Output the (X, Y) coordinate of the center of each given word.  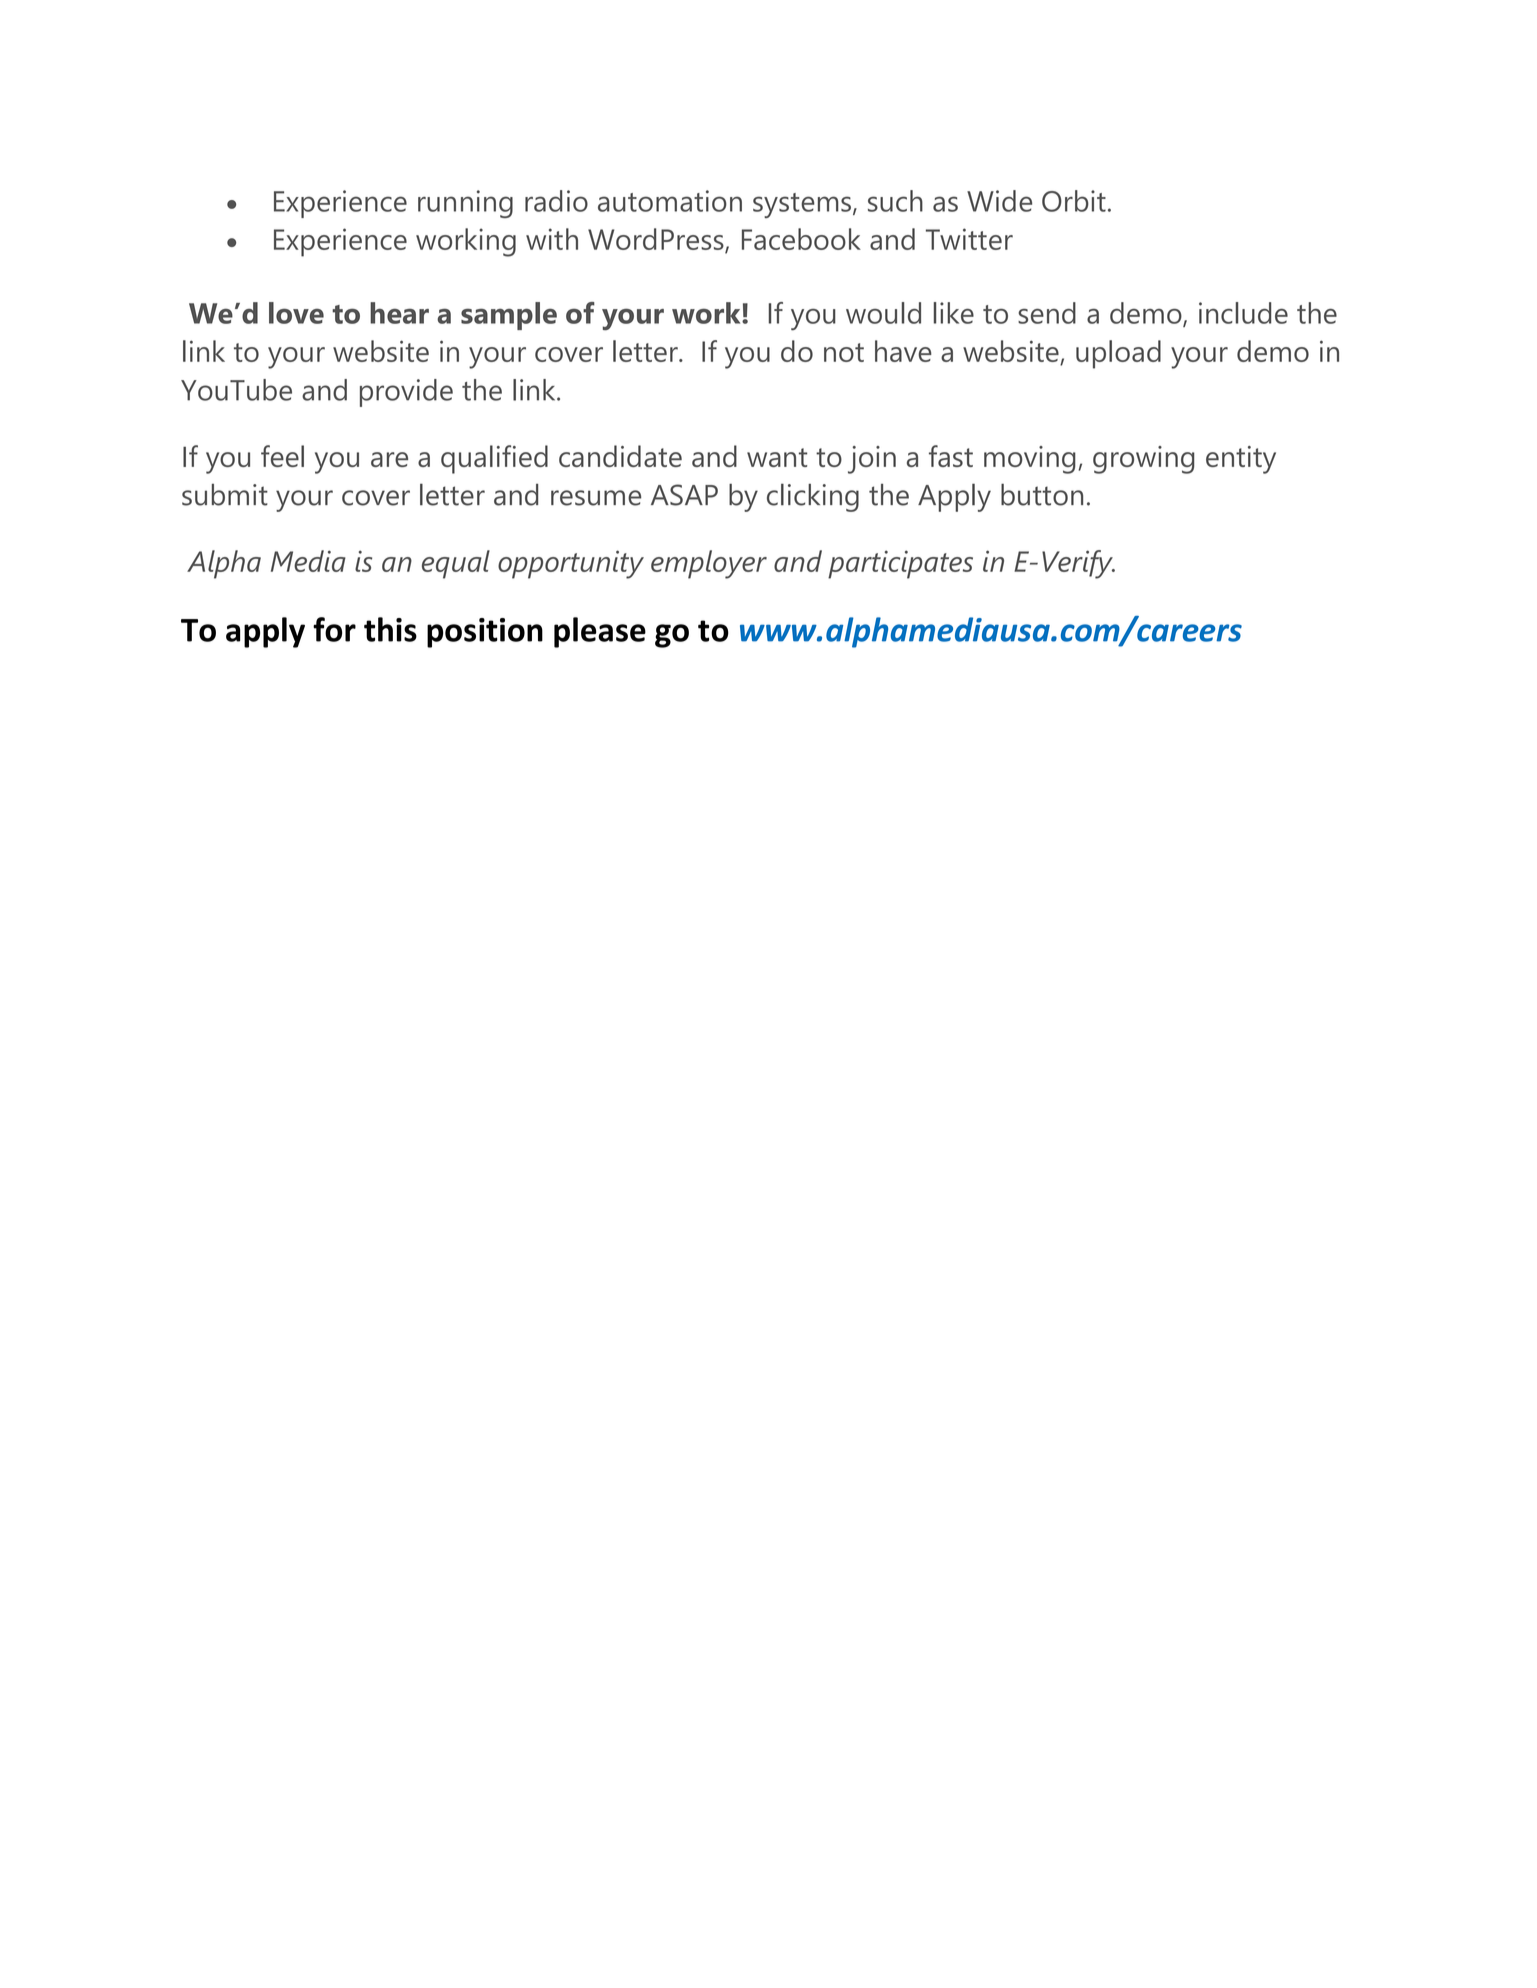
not (844, 352)
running (465, 204)
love (296, 313)
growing (1143, 460)
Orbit (1074, 201)
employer (709, 564)
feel (282, 456)
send (1047, 313)
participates (900, 564)
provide (406, 393)
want (777, 457)
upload (1118, 354)
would (883, 313)
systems (802, 205)
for (334, 629)
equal (456, 564)
